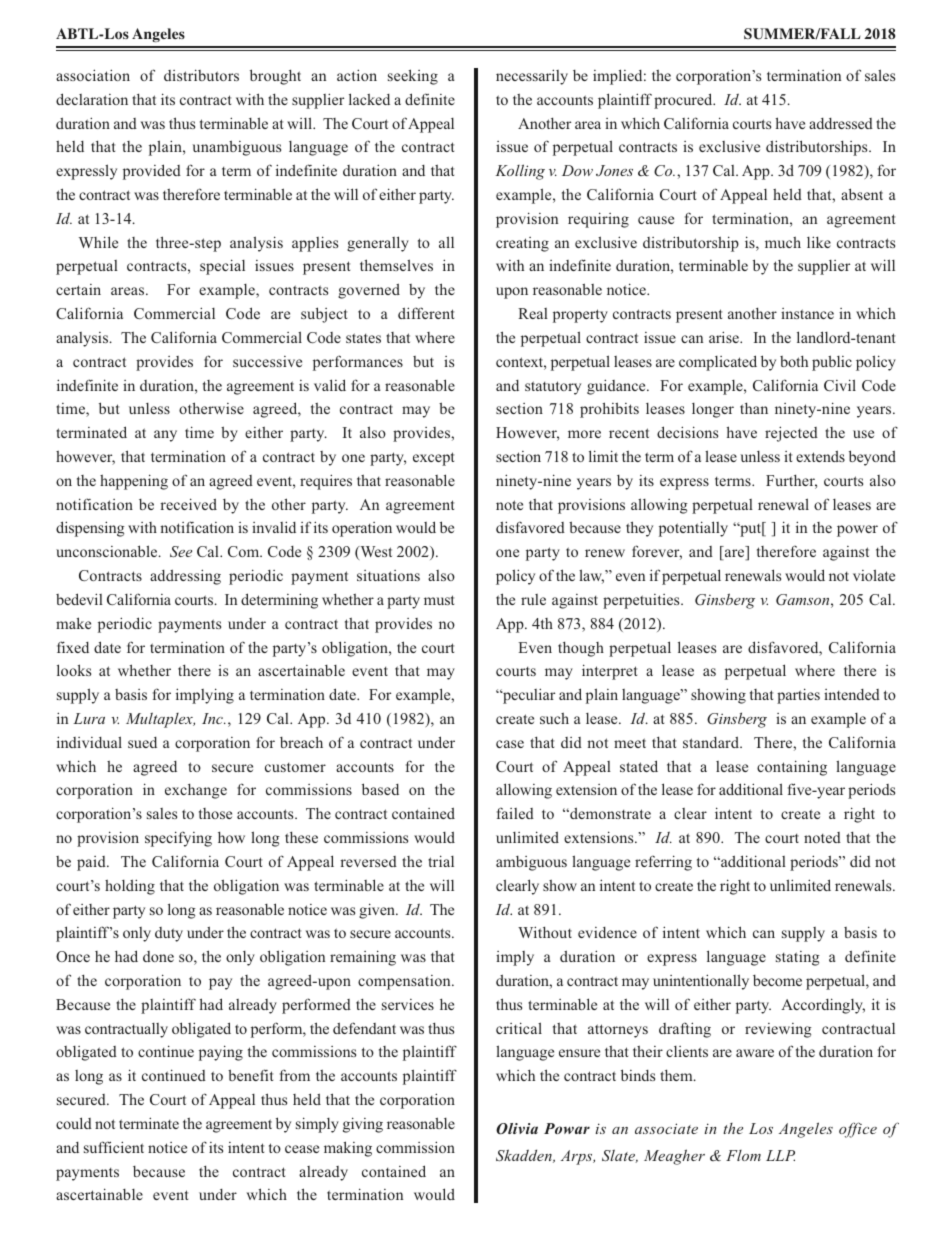 The height and width of the page is (1233, 952). What do you see at coordinates (441, 861) in the page?
I see `trial` at bounding box center [441, 861].
